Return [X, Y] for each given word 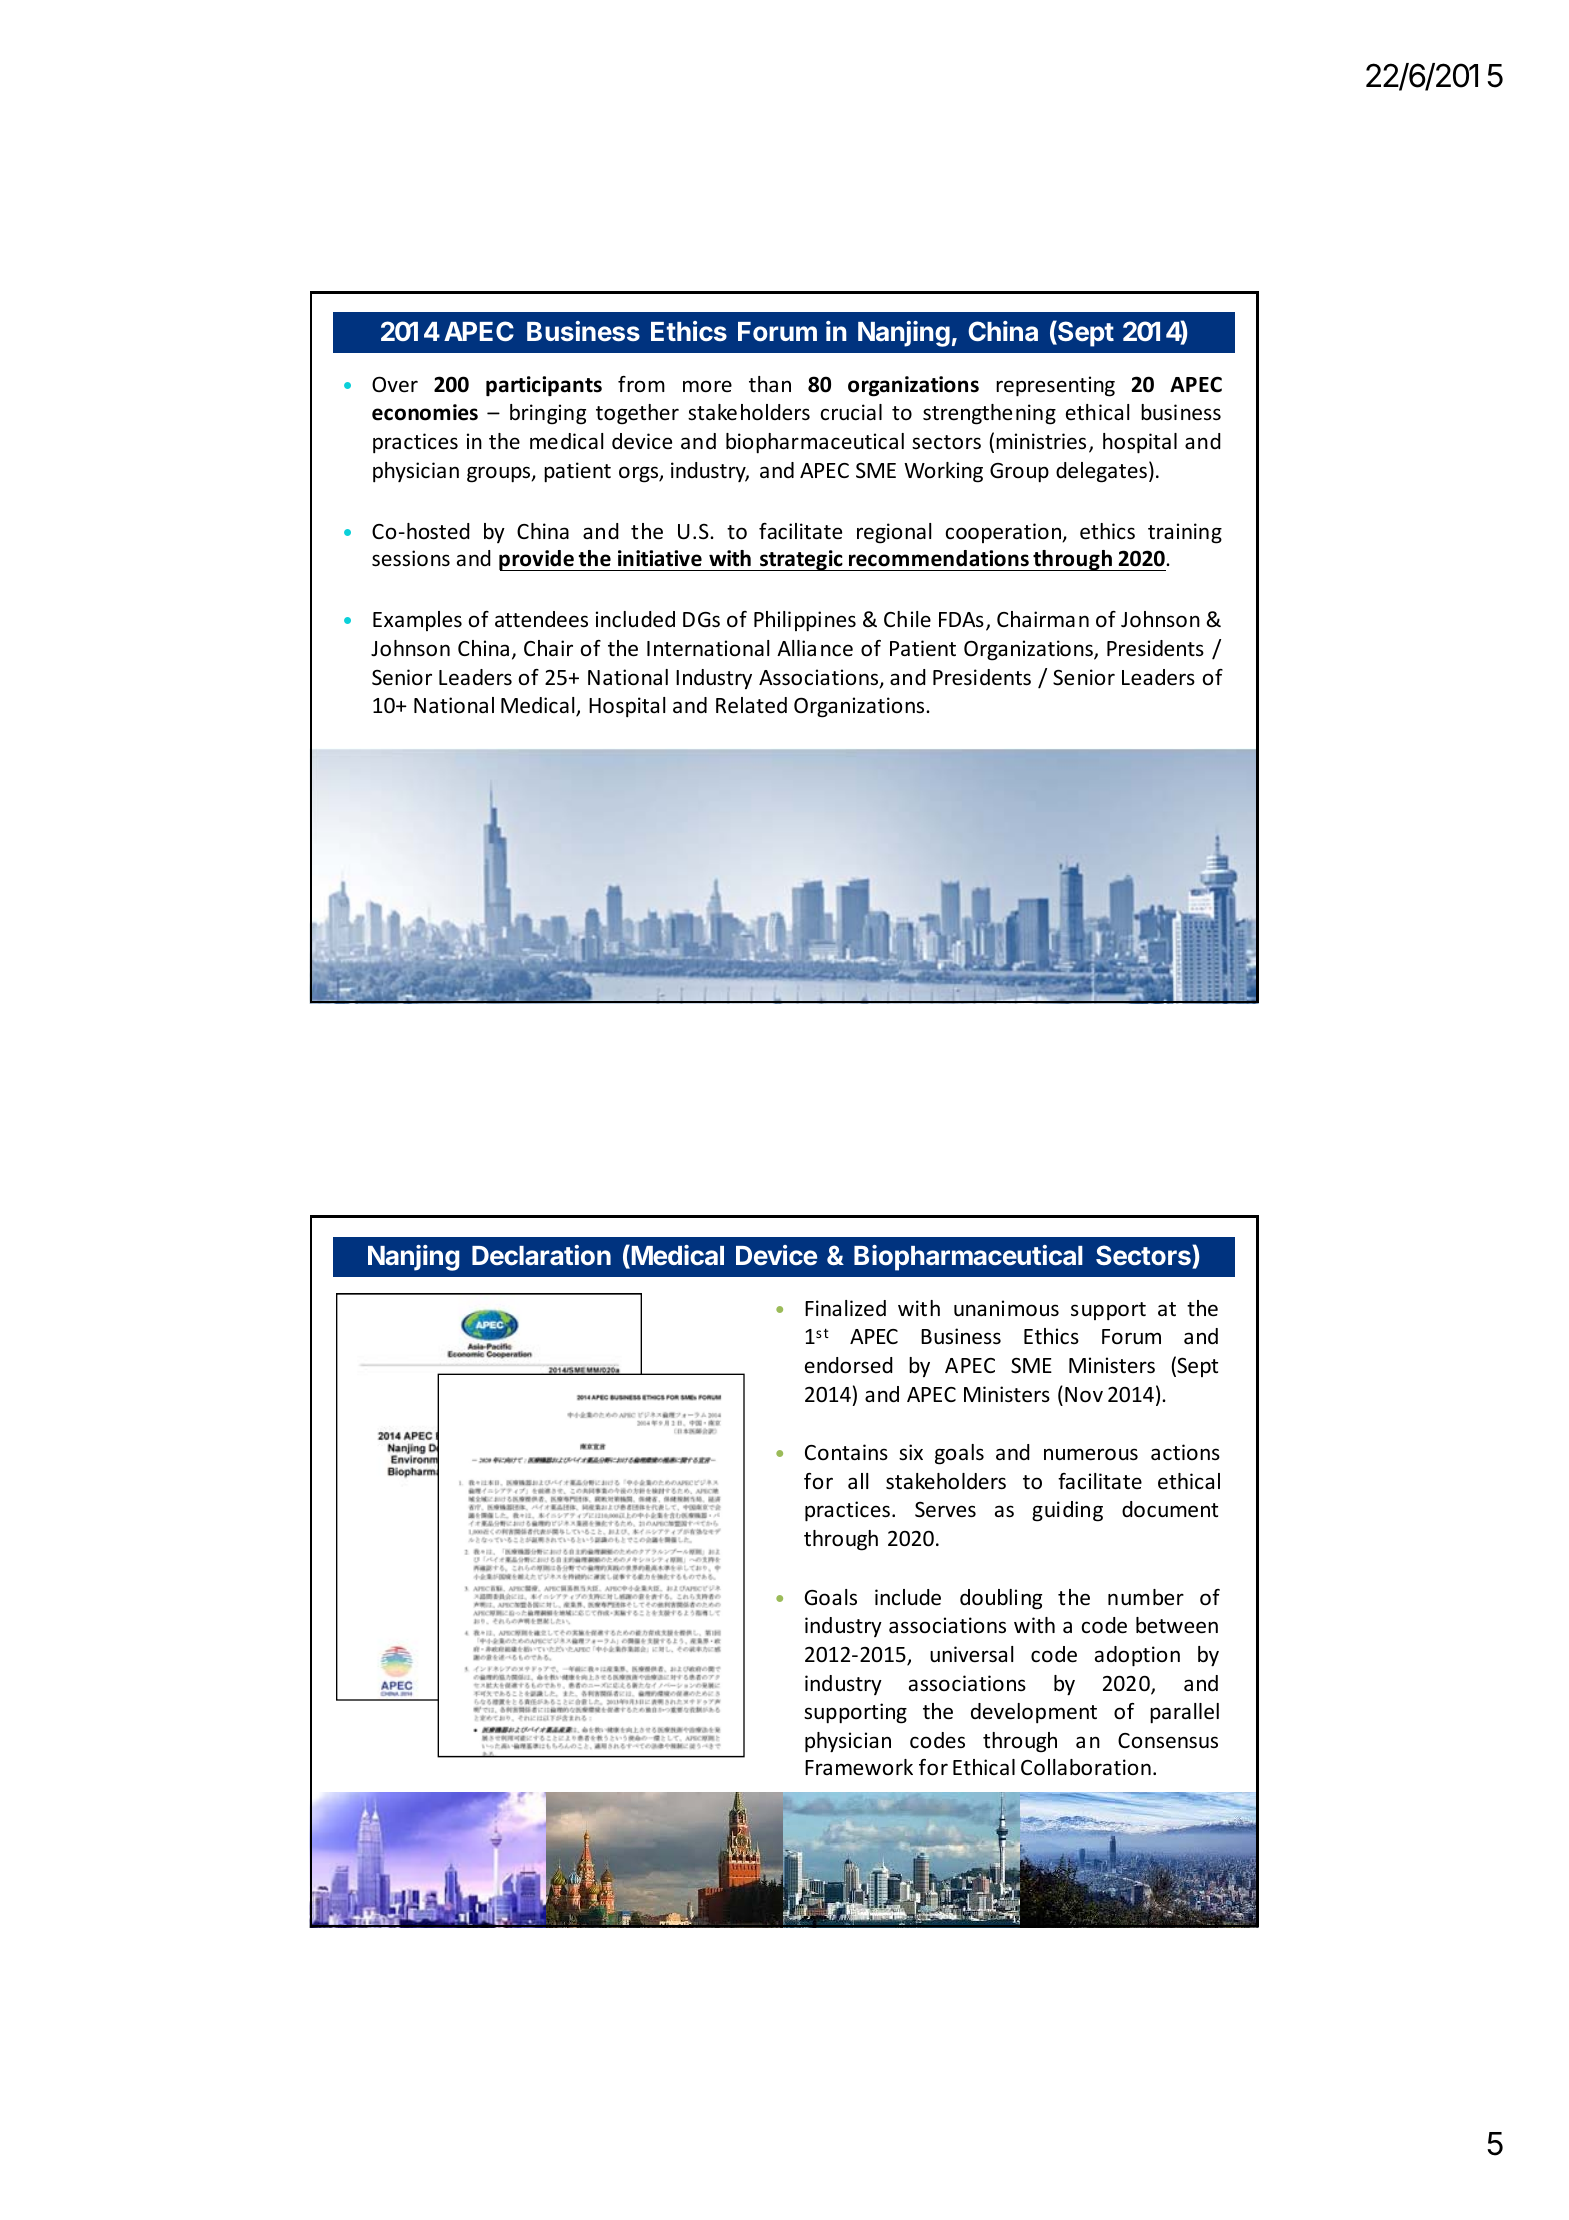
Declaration [541, 1255]
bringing [548, 414]
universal [971, 1654]
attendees [541, 619]
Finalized [845, 1308]
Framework [859, 1767]
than [770, 384]
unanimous [1006, 1308]
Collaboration [1086, 1767]
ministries [1041, 441]
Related [751, 705]
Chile [907, 619]
